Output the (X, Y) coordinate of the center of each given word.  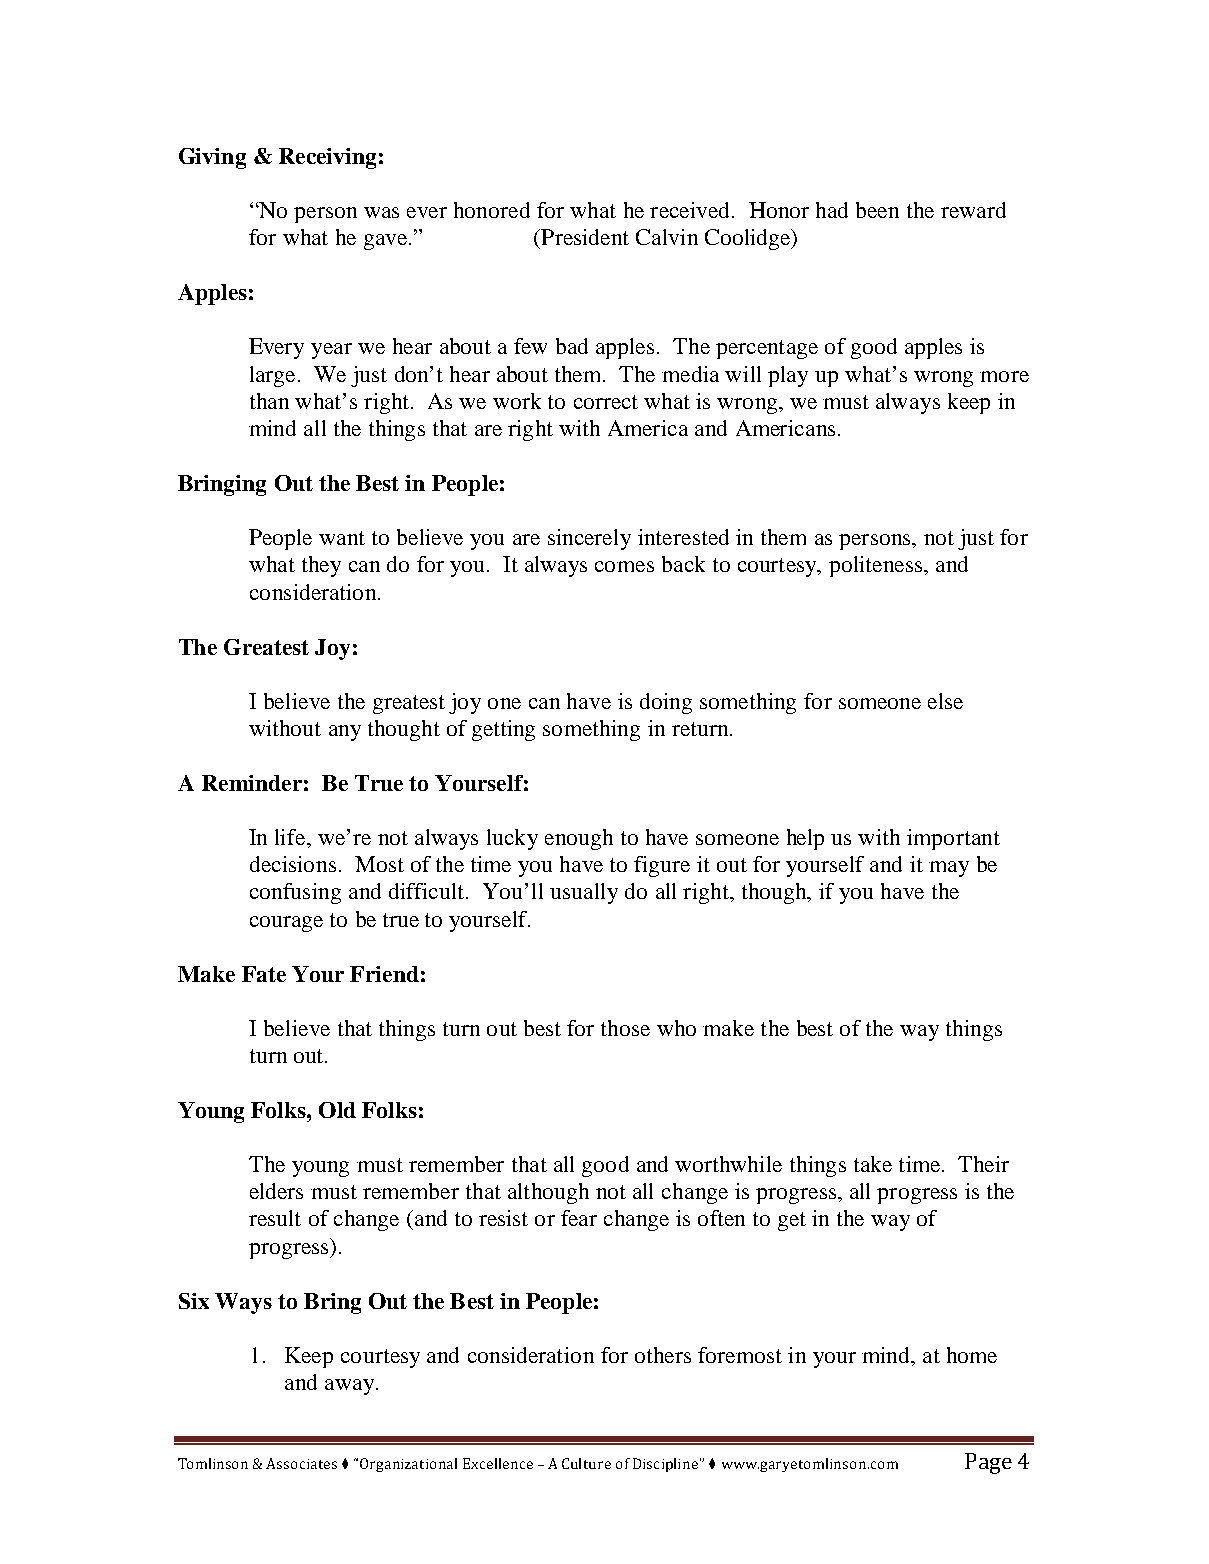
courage (286, 924)
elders (276, 1191)
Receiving (327, 158)
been (877, 210)
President (584, 237)
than (269, 401)
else (945, 701)
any (345, 733)
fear (579, 1218)
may (949, 869)
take (873, 1164)
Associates (301, 1463)
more (1004, 376)
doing (666, 703)
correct (606, 402)
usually (584, 893)
